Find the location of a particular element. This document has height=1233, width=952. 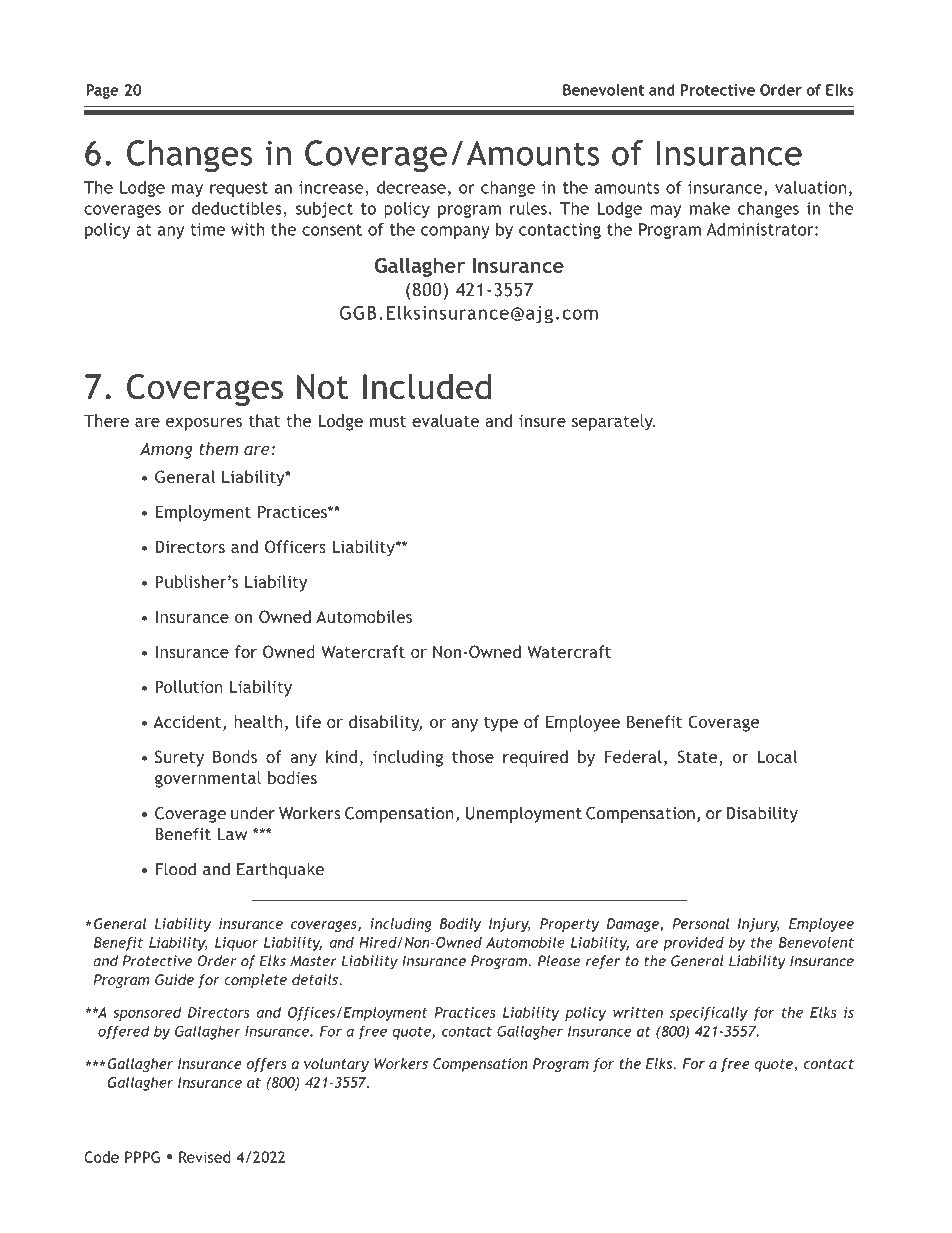

Revised is located at coordinates (204, 1157).
